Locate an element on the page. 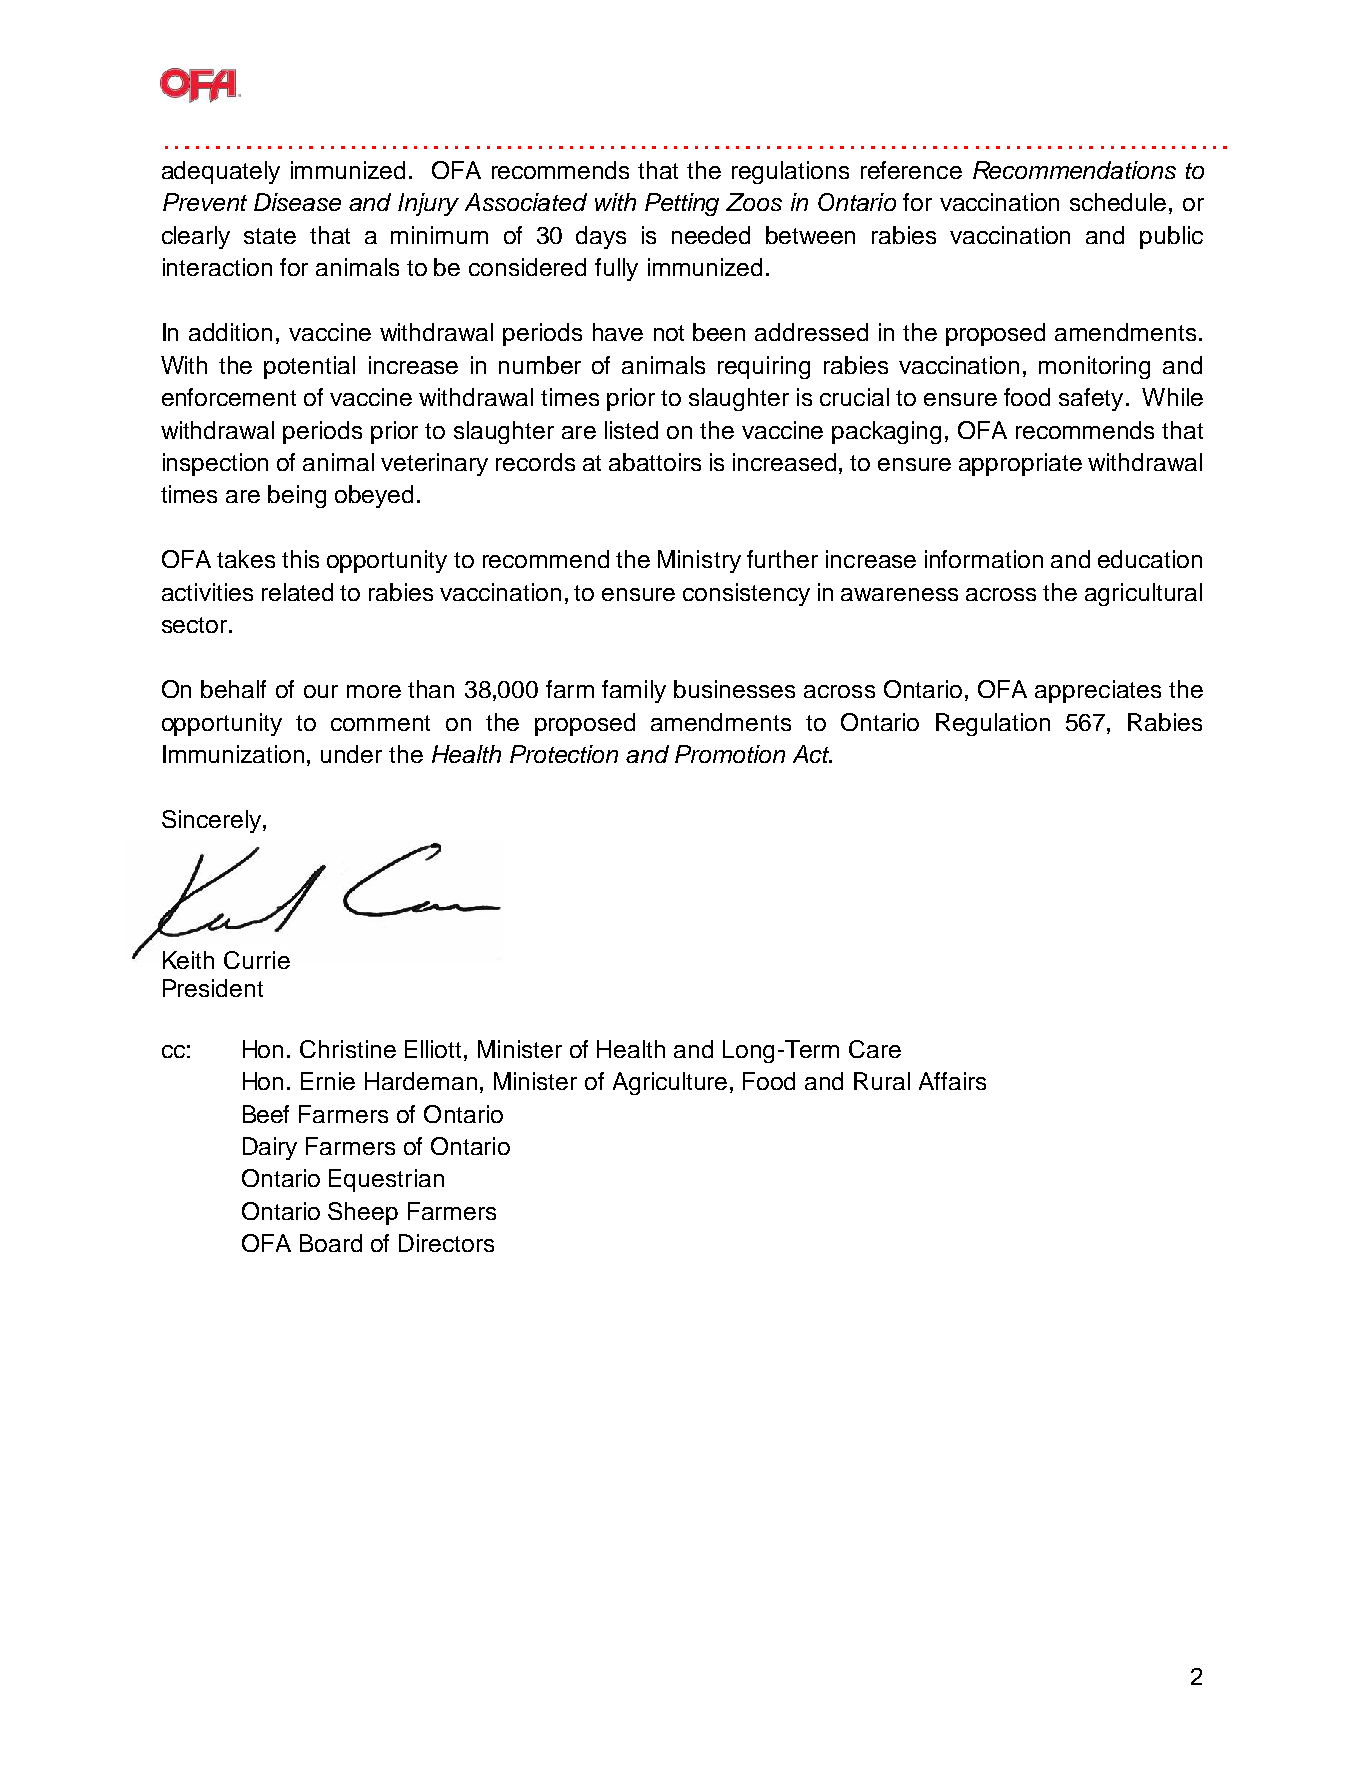 This image has width=1364, height=1766. Care is located at coordinates (875, 1049).
